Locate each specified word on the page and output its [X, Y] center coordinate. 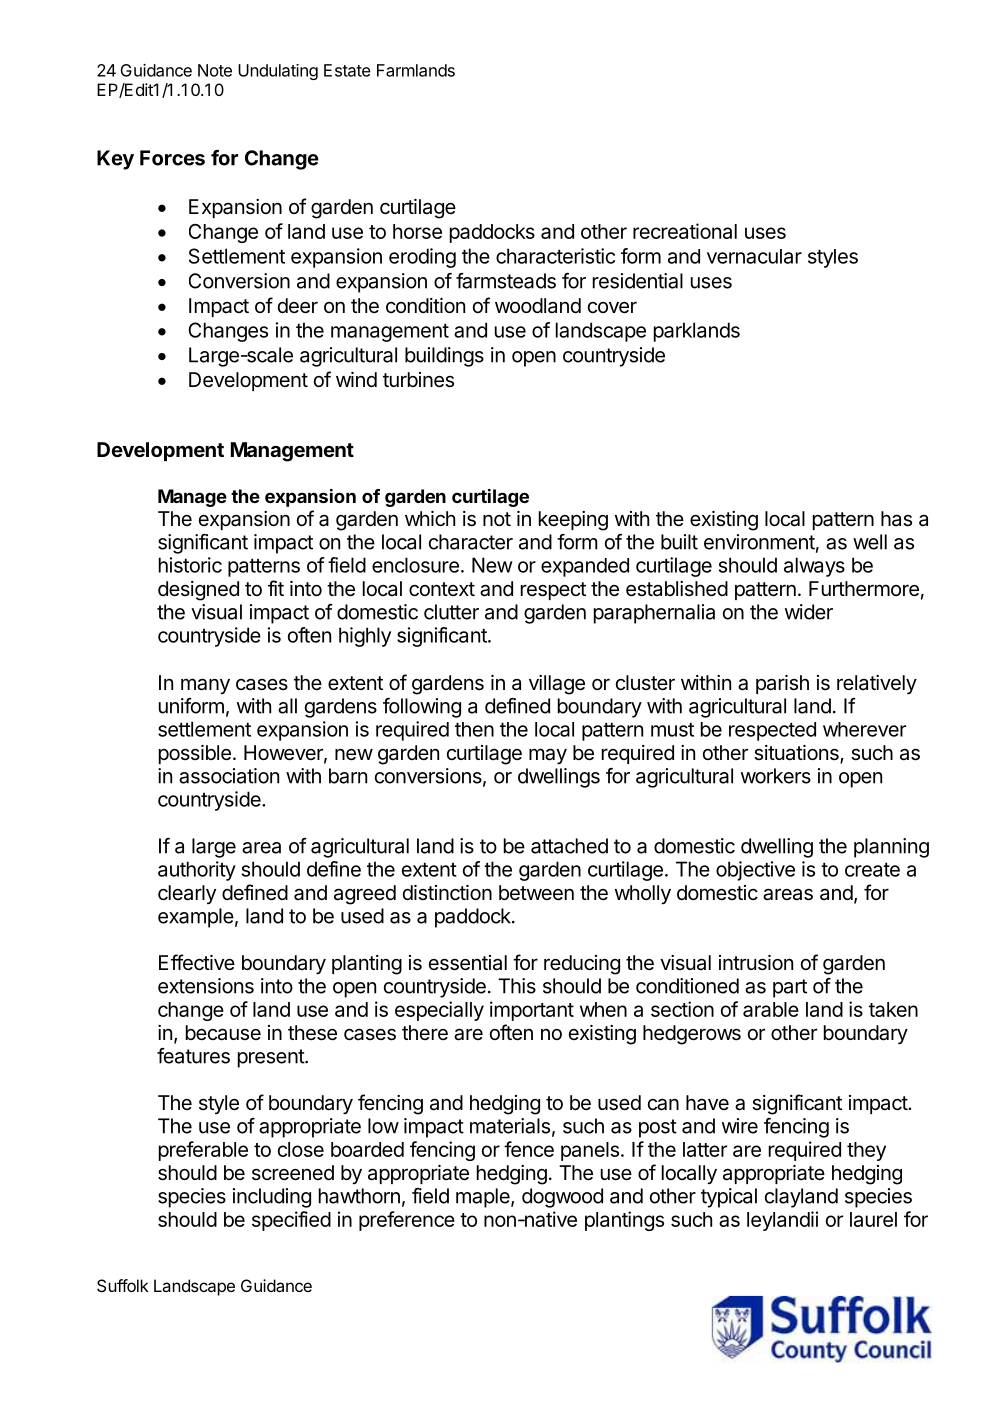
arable [771, 1009]
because [223, 1033]
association [229, 776]
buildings [444, 357]
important [532, 1011]
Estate [347, 70]
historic [190, 565]
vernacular [754, 256]
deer [298, 306]
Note [215, 70]
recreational [685, 231]
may [548, 756]
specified [291, 1221]
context [442, 589]
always [814, 567]
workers [776, 776]
